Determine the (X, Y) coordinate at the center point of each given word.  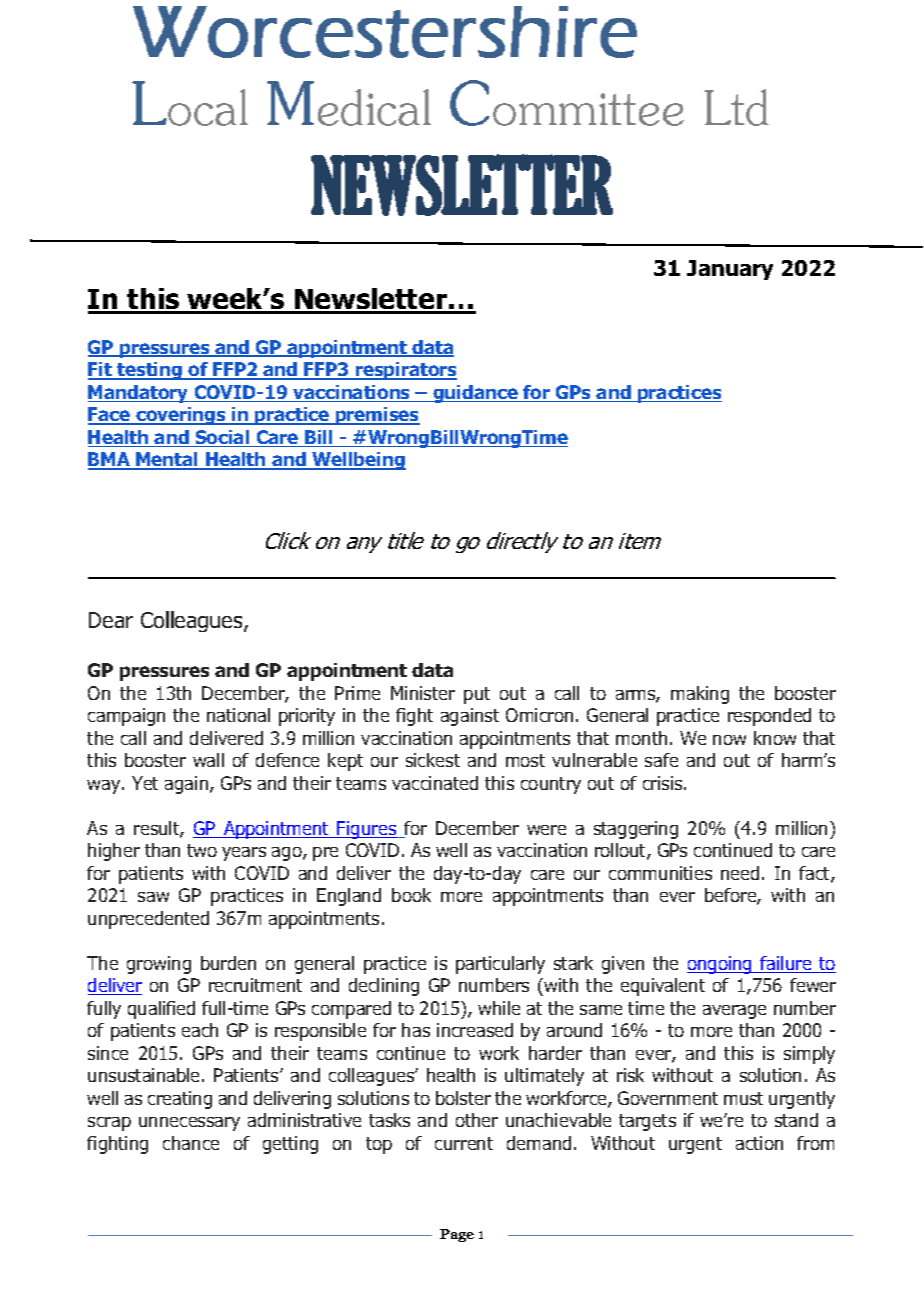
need (740, 873)
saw (153, 897)
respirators (405, 371)
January (730, 270)
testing (149, 371)
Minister (423, 693)
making (700, 695)
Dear (111, 620)
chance (191, 1143)
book (411, 895)
